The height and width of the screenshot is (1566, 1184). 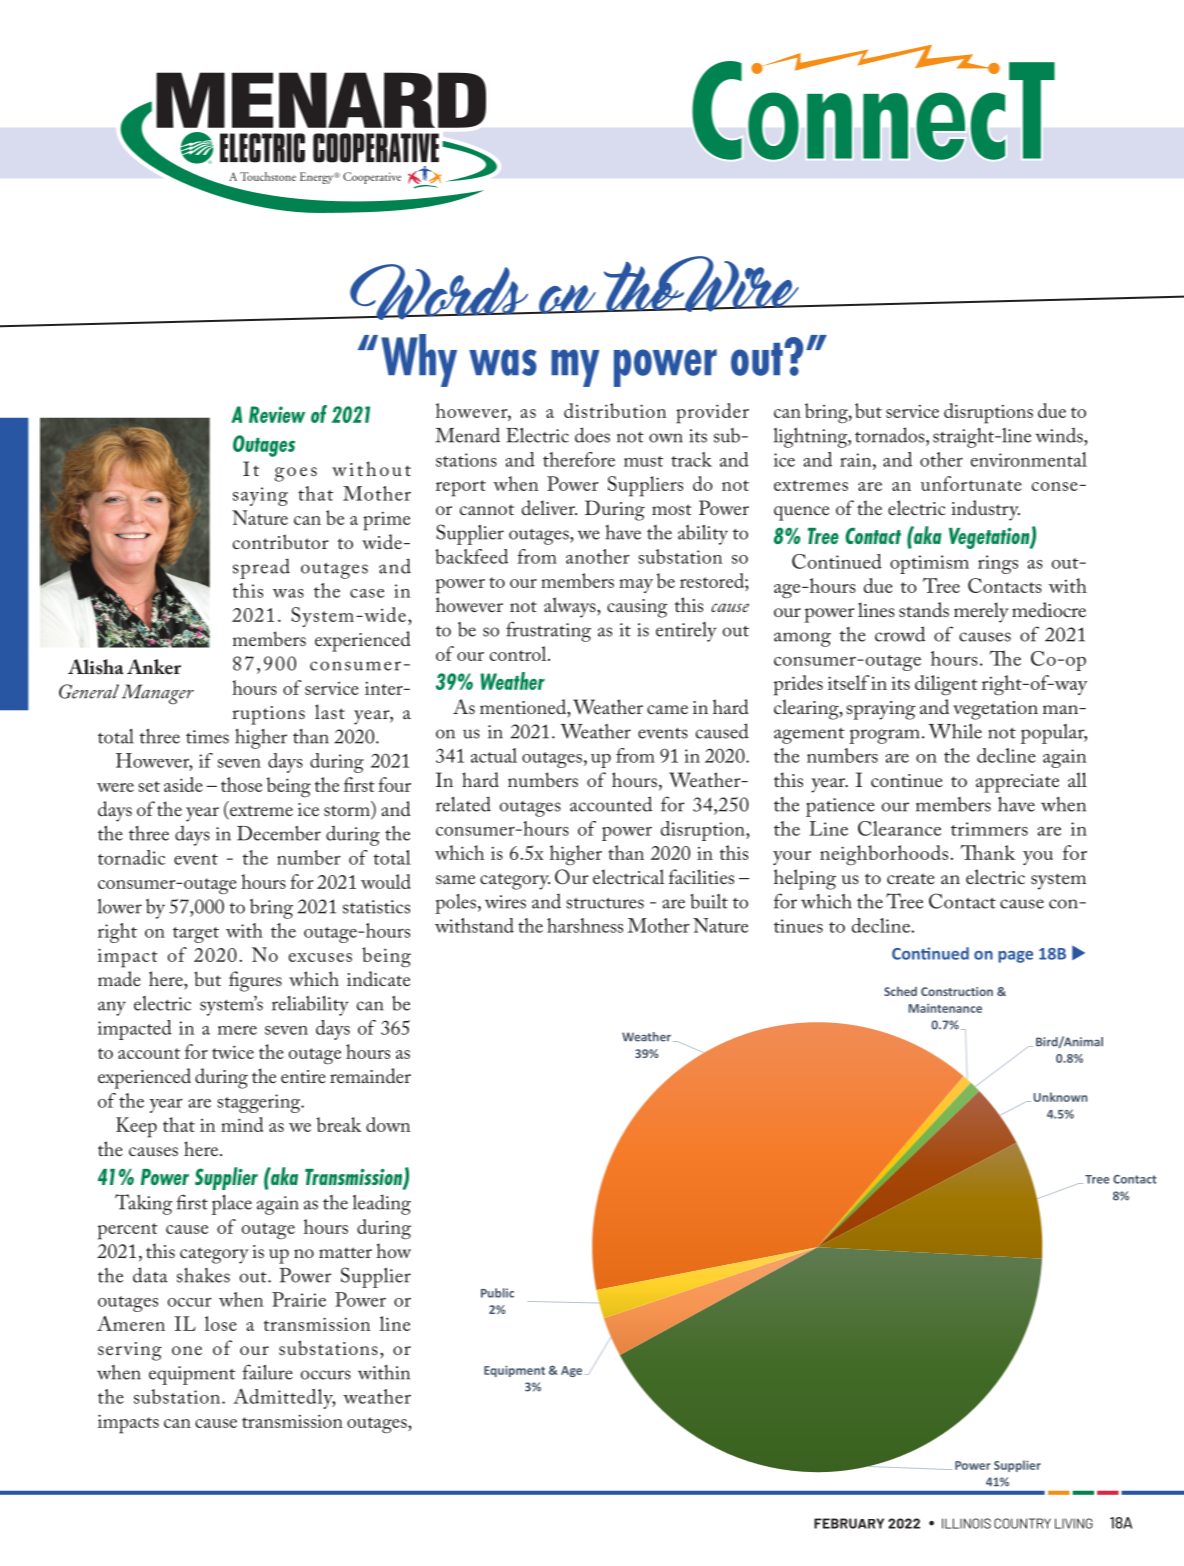 What do you see at coordinates (966, 1523) in the screenshot?
I see `ILLINOIS` at bounding box center [966, 1523].
